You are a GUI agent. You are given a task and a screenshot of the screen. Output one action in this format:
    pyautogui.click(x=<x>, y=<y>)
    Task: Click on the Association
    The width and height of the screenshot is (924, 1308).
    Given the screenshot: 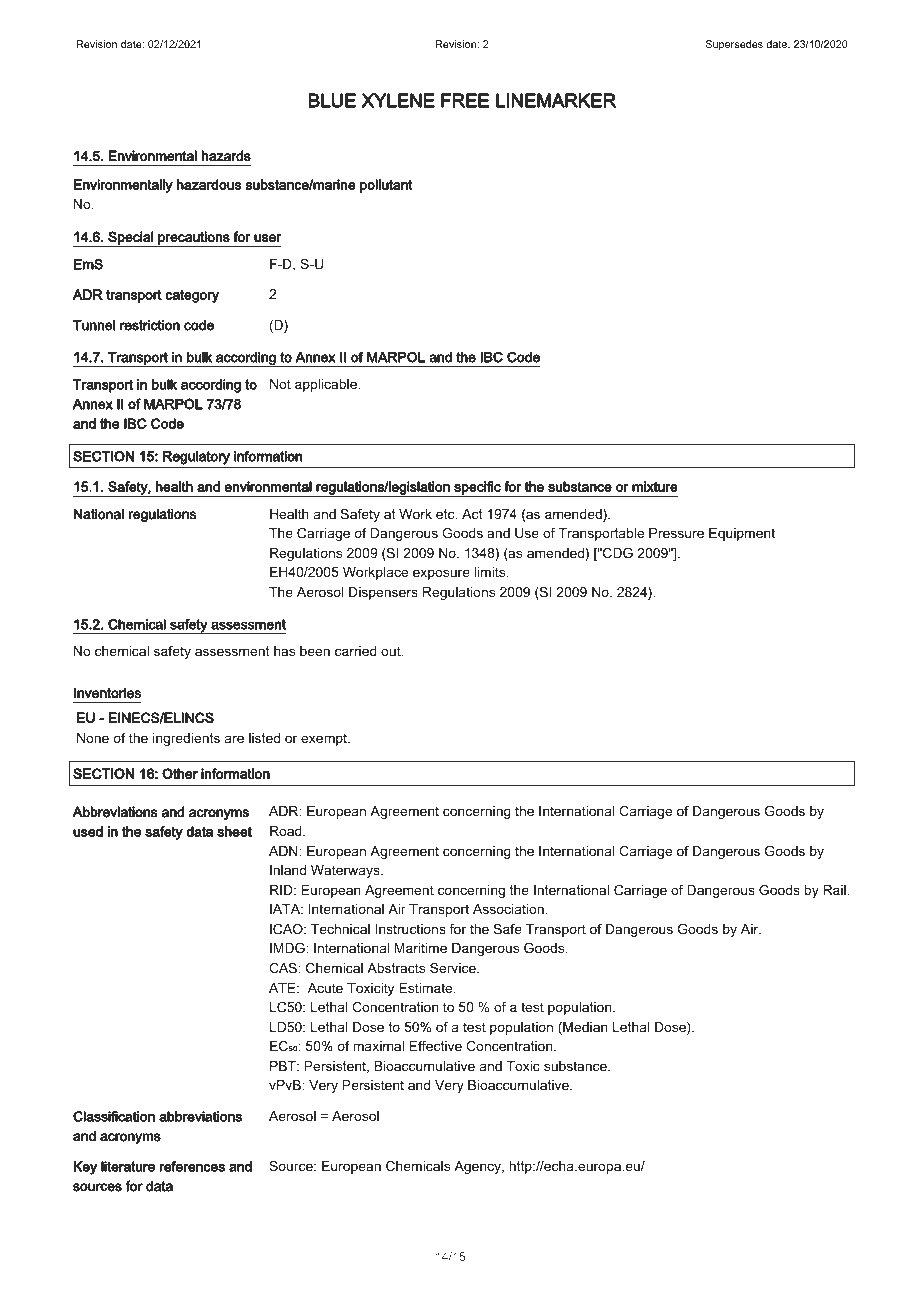 What is the action you would take?
    pyautogui.click(x=509, y=909)
